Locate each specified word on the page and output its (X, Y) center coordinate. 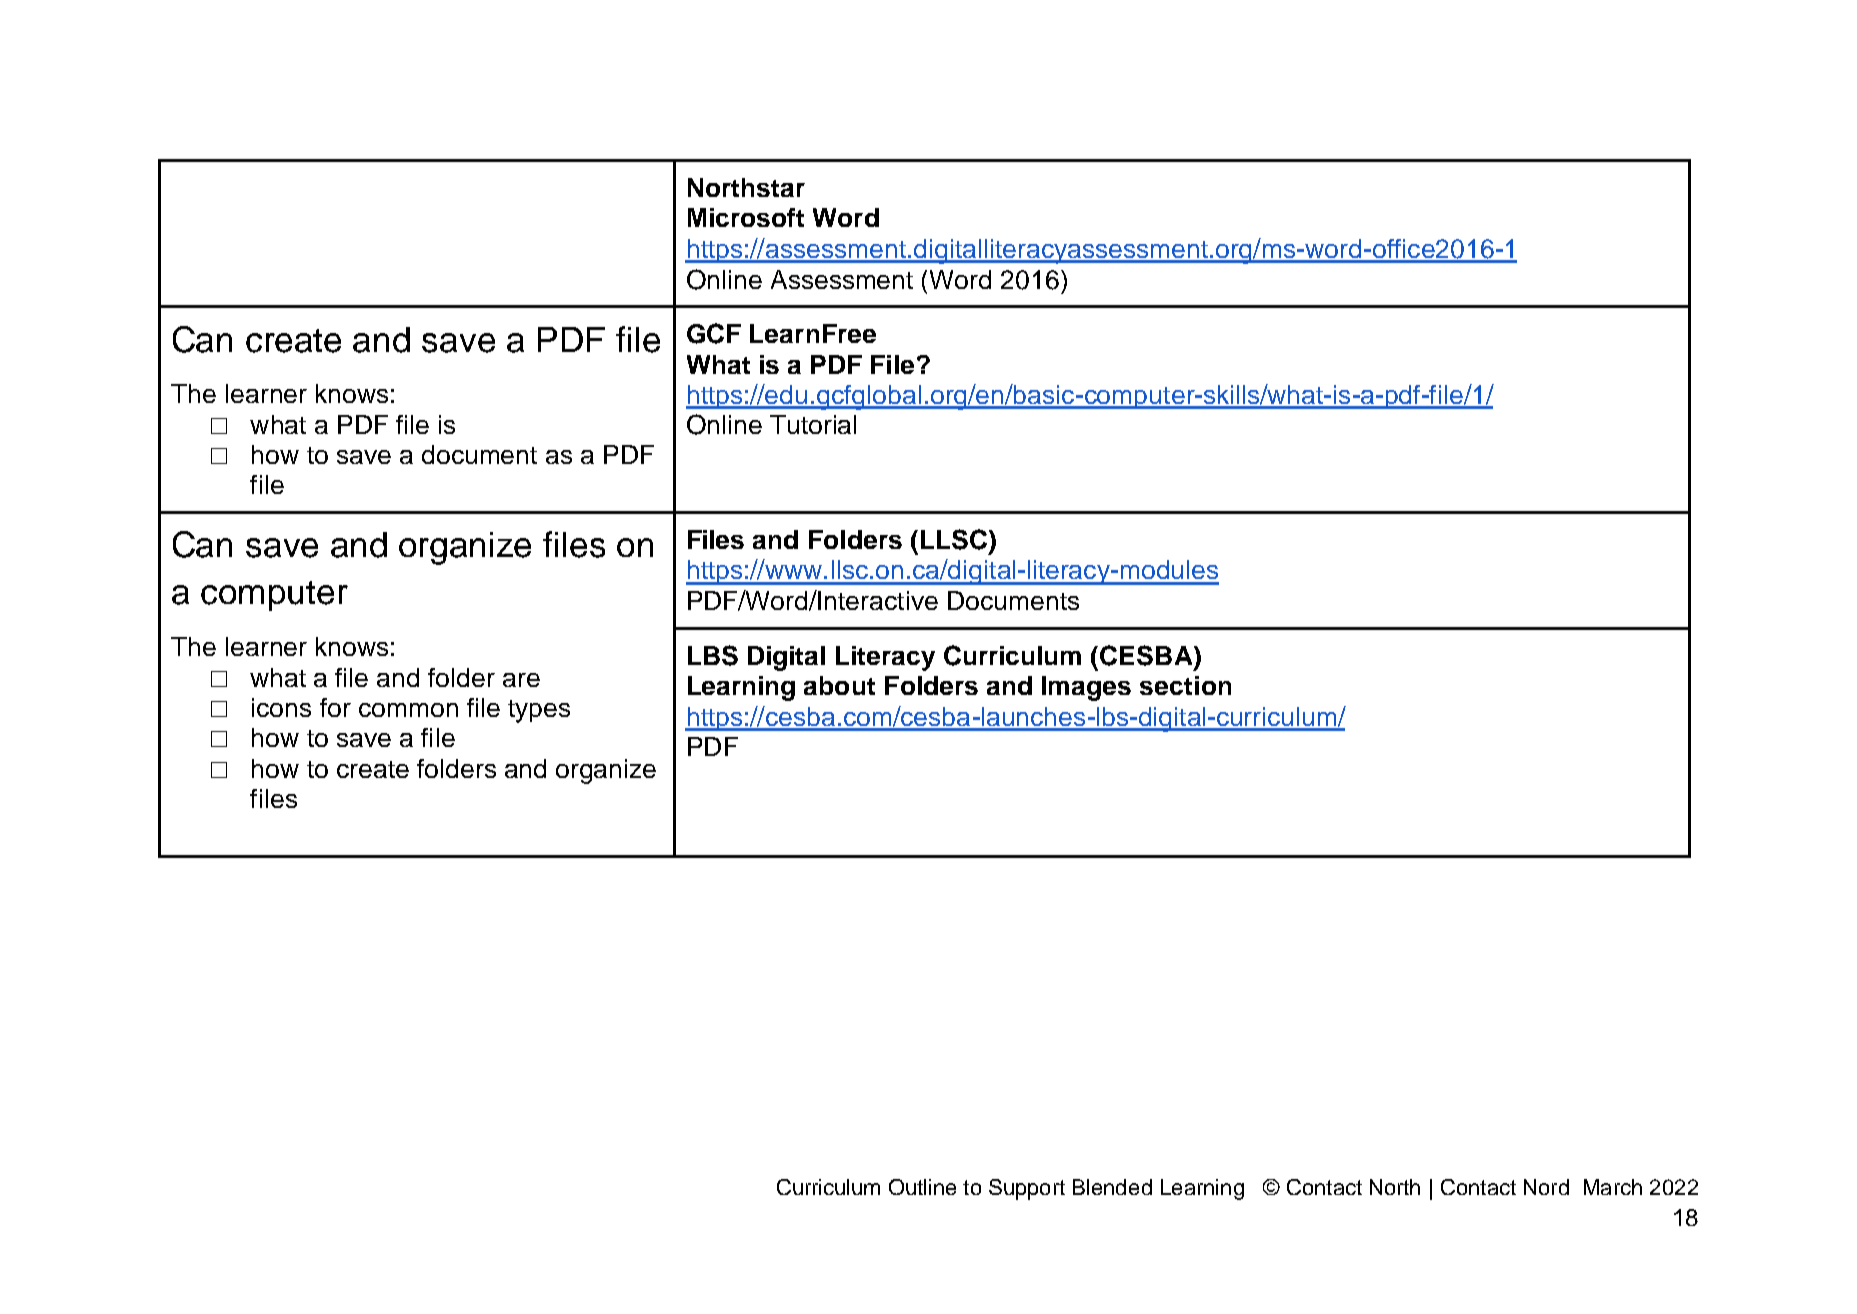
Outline (922, 1187)
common (408, 710)
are (521, 680)
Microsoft (746, 217)
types (539, 711)
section (1185, 685)
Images (1086, 688)
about (839, 685)
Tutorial (813, 424)
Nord (1546, 1187)
